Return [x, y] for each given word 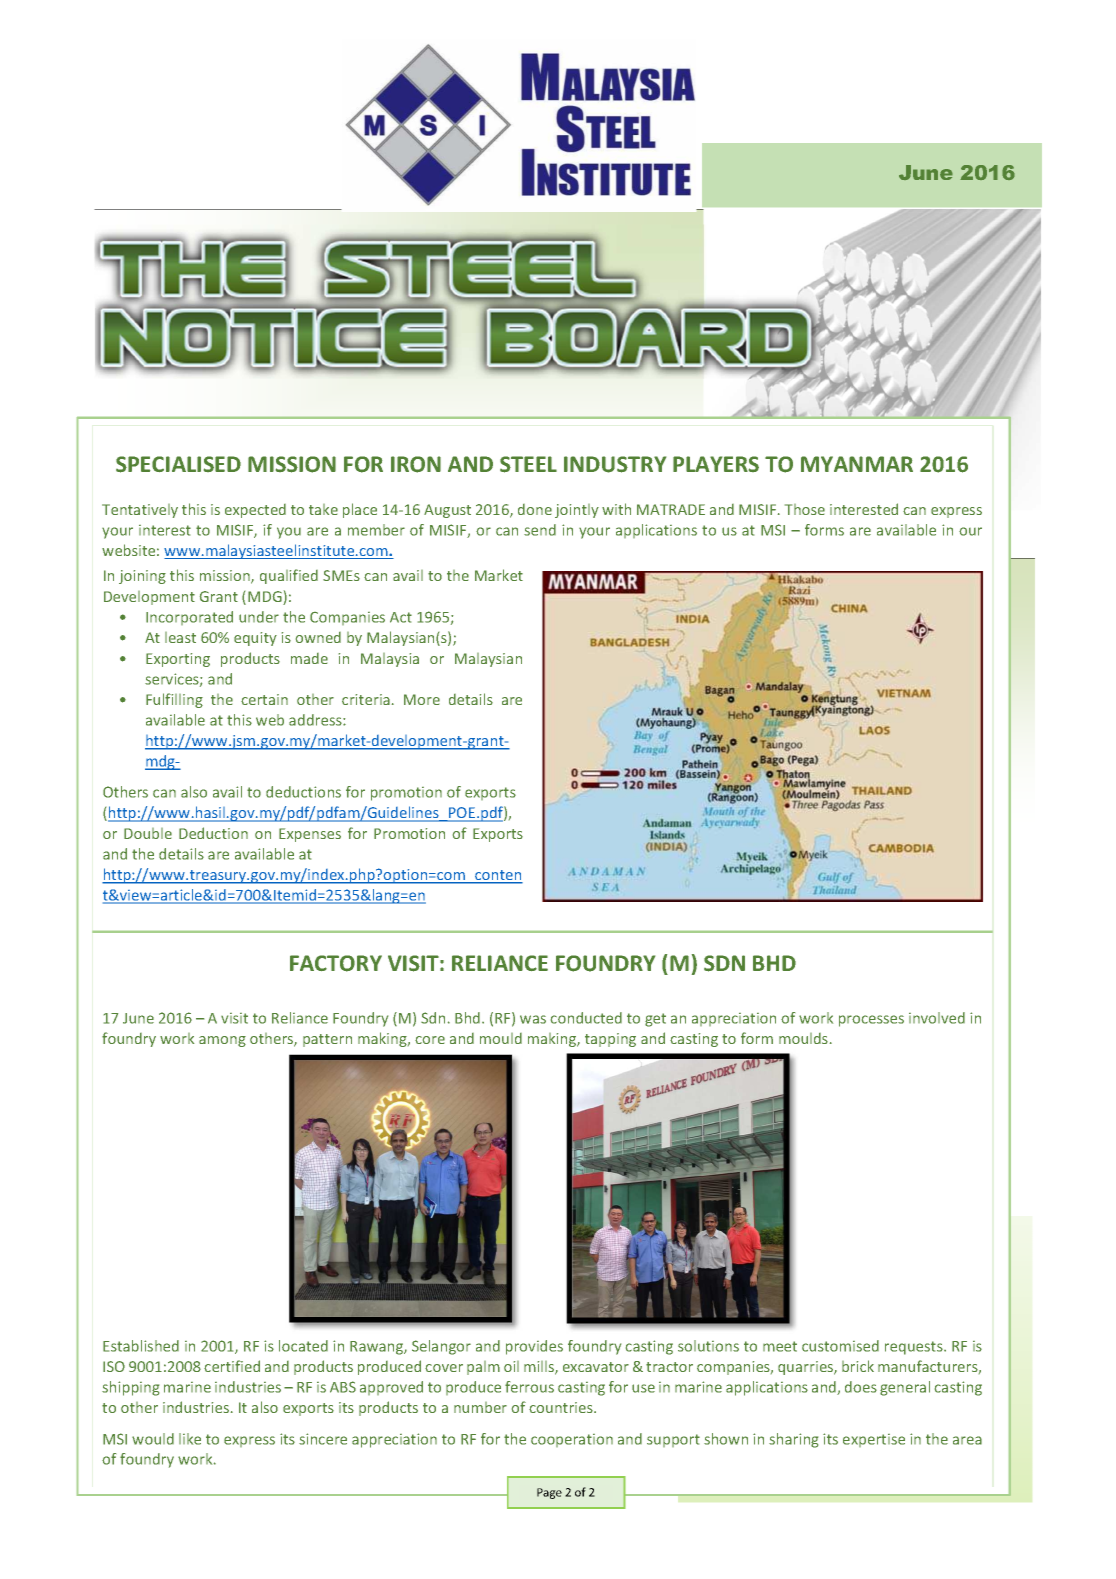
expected [255, 511]
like [190, 1439]
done [535, 509]
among [222, 1041]
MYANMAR [857, 464]
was [533, 1019]
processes [871, 1021]
